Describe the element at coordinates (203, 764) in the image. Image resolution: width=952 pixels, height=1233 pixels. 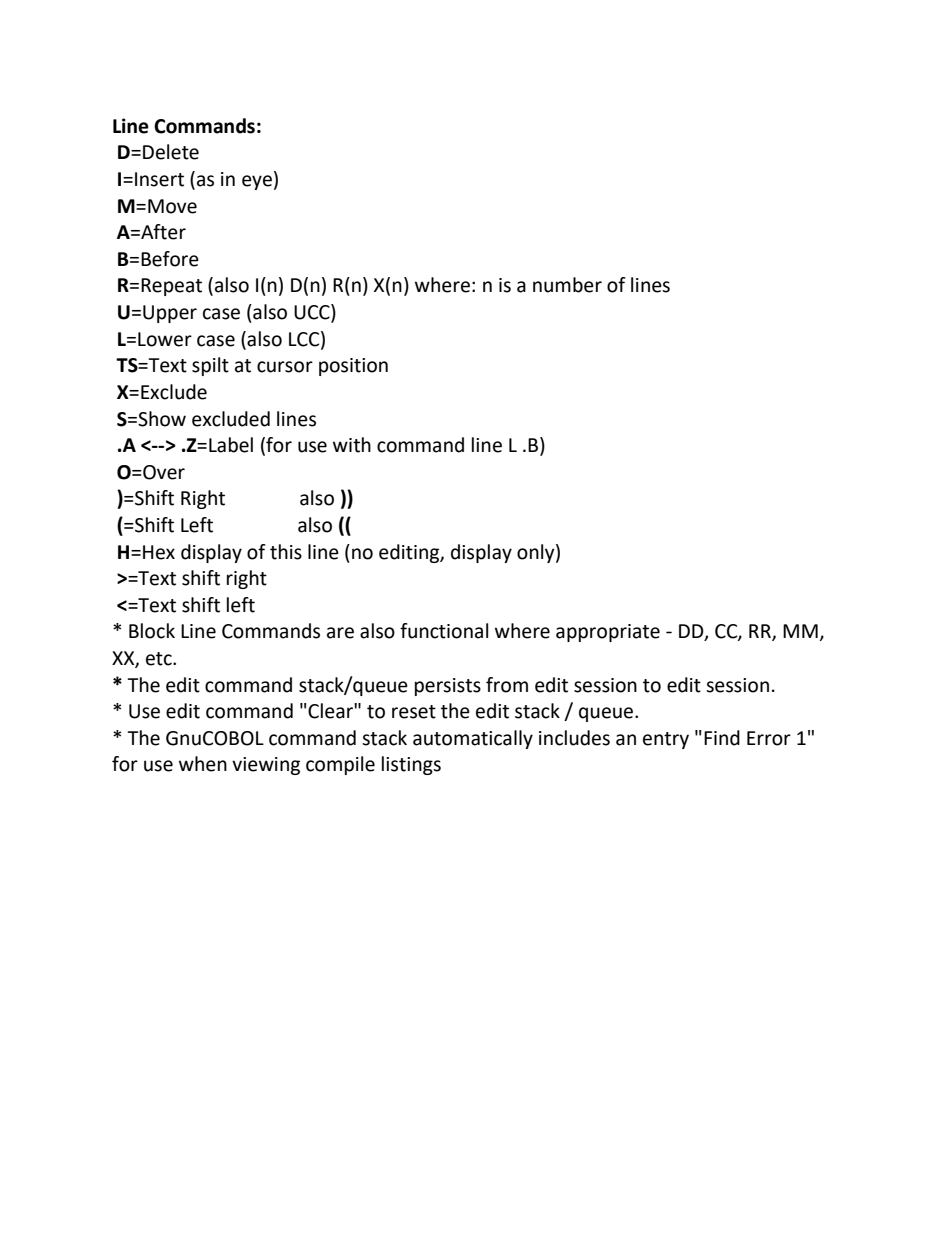
I see `when` at that location.
